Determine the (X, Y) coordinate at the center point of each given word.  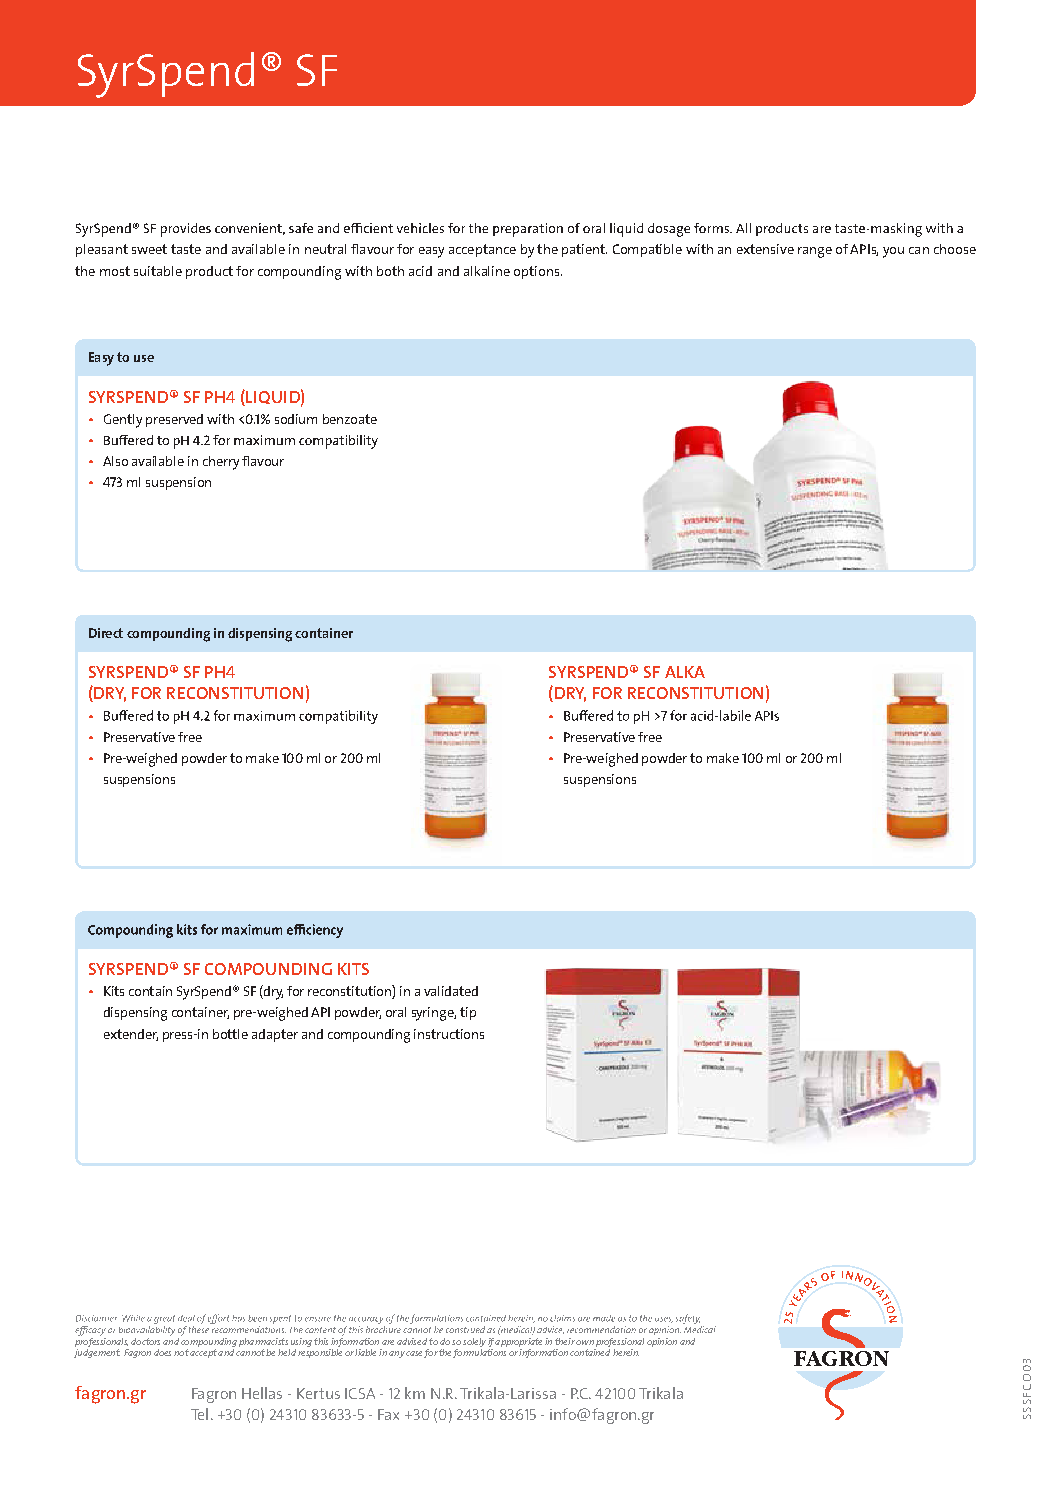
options (538, 272)
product (209, 272)
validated (451, 991)
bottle (230, 1034)
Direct (106, 633)
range (815, 252)
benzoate (350, 419)
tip (468, 1013)
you (893, 252)
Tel (199, 1414)
